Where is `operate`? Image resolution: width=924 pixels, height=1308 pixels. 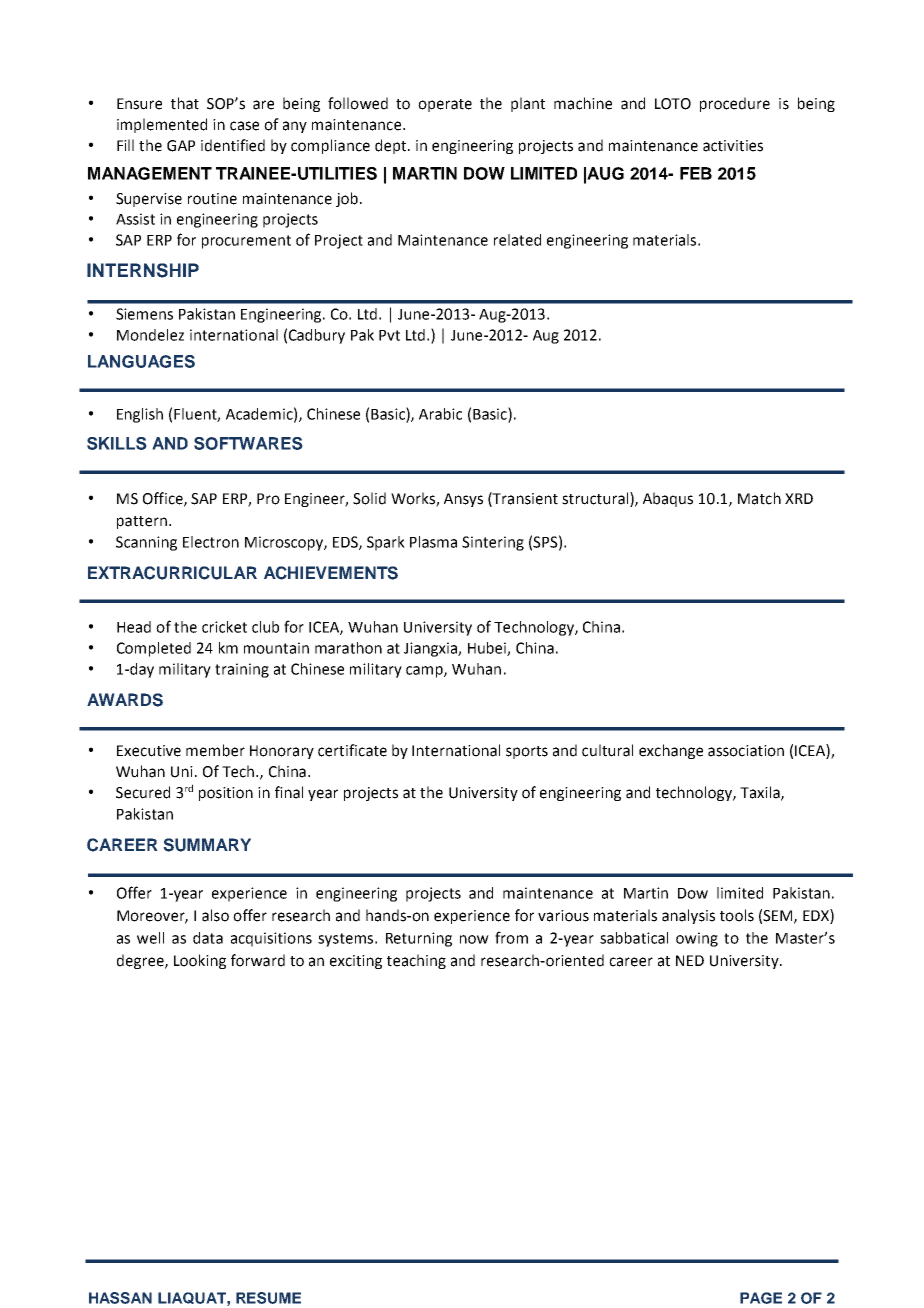
operate is located at coordinates (445, 105).
